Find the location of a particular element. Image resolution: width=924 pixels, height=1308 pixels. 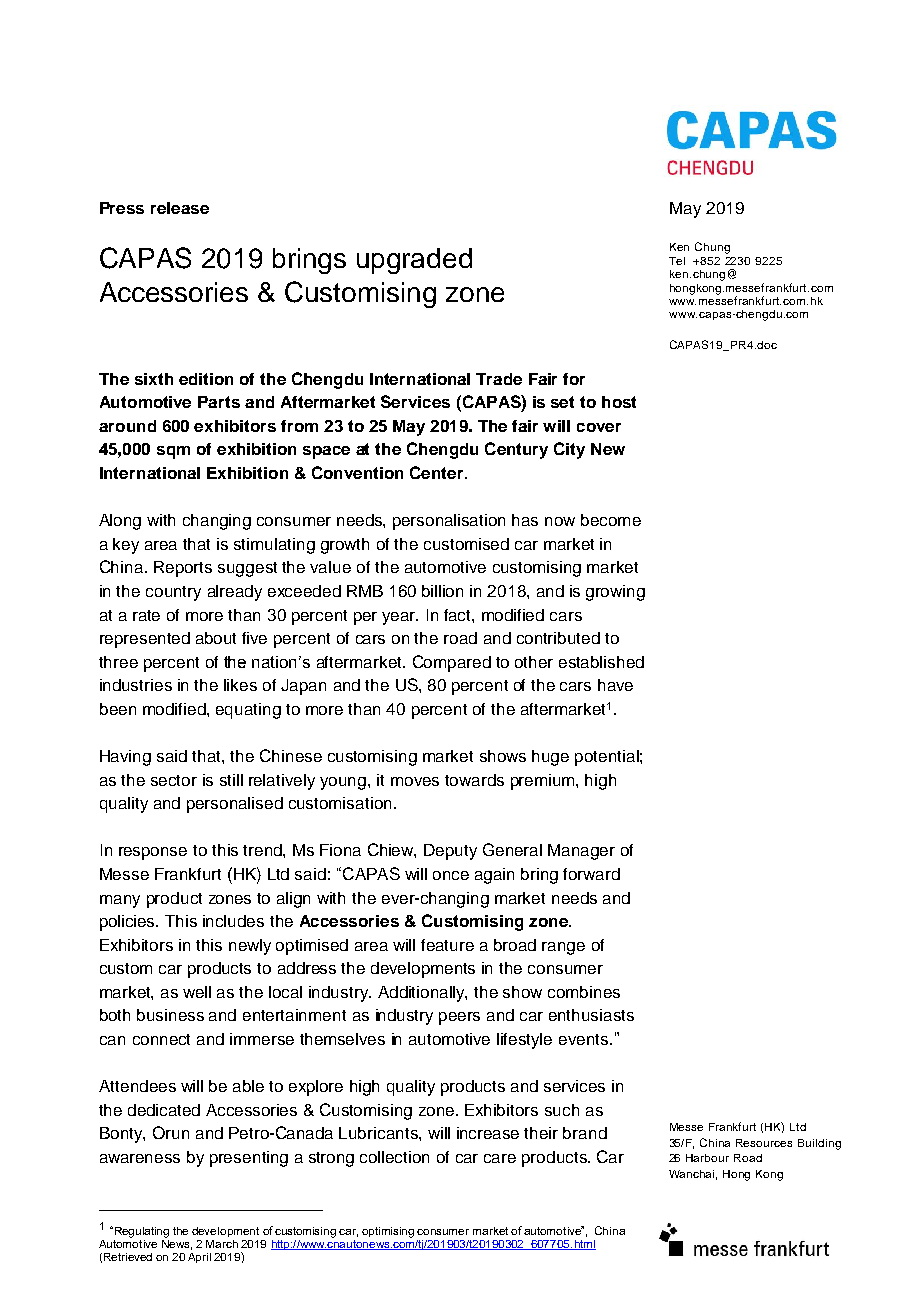

upgraded is located at coordinates (414, 261).
